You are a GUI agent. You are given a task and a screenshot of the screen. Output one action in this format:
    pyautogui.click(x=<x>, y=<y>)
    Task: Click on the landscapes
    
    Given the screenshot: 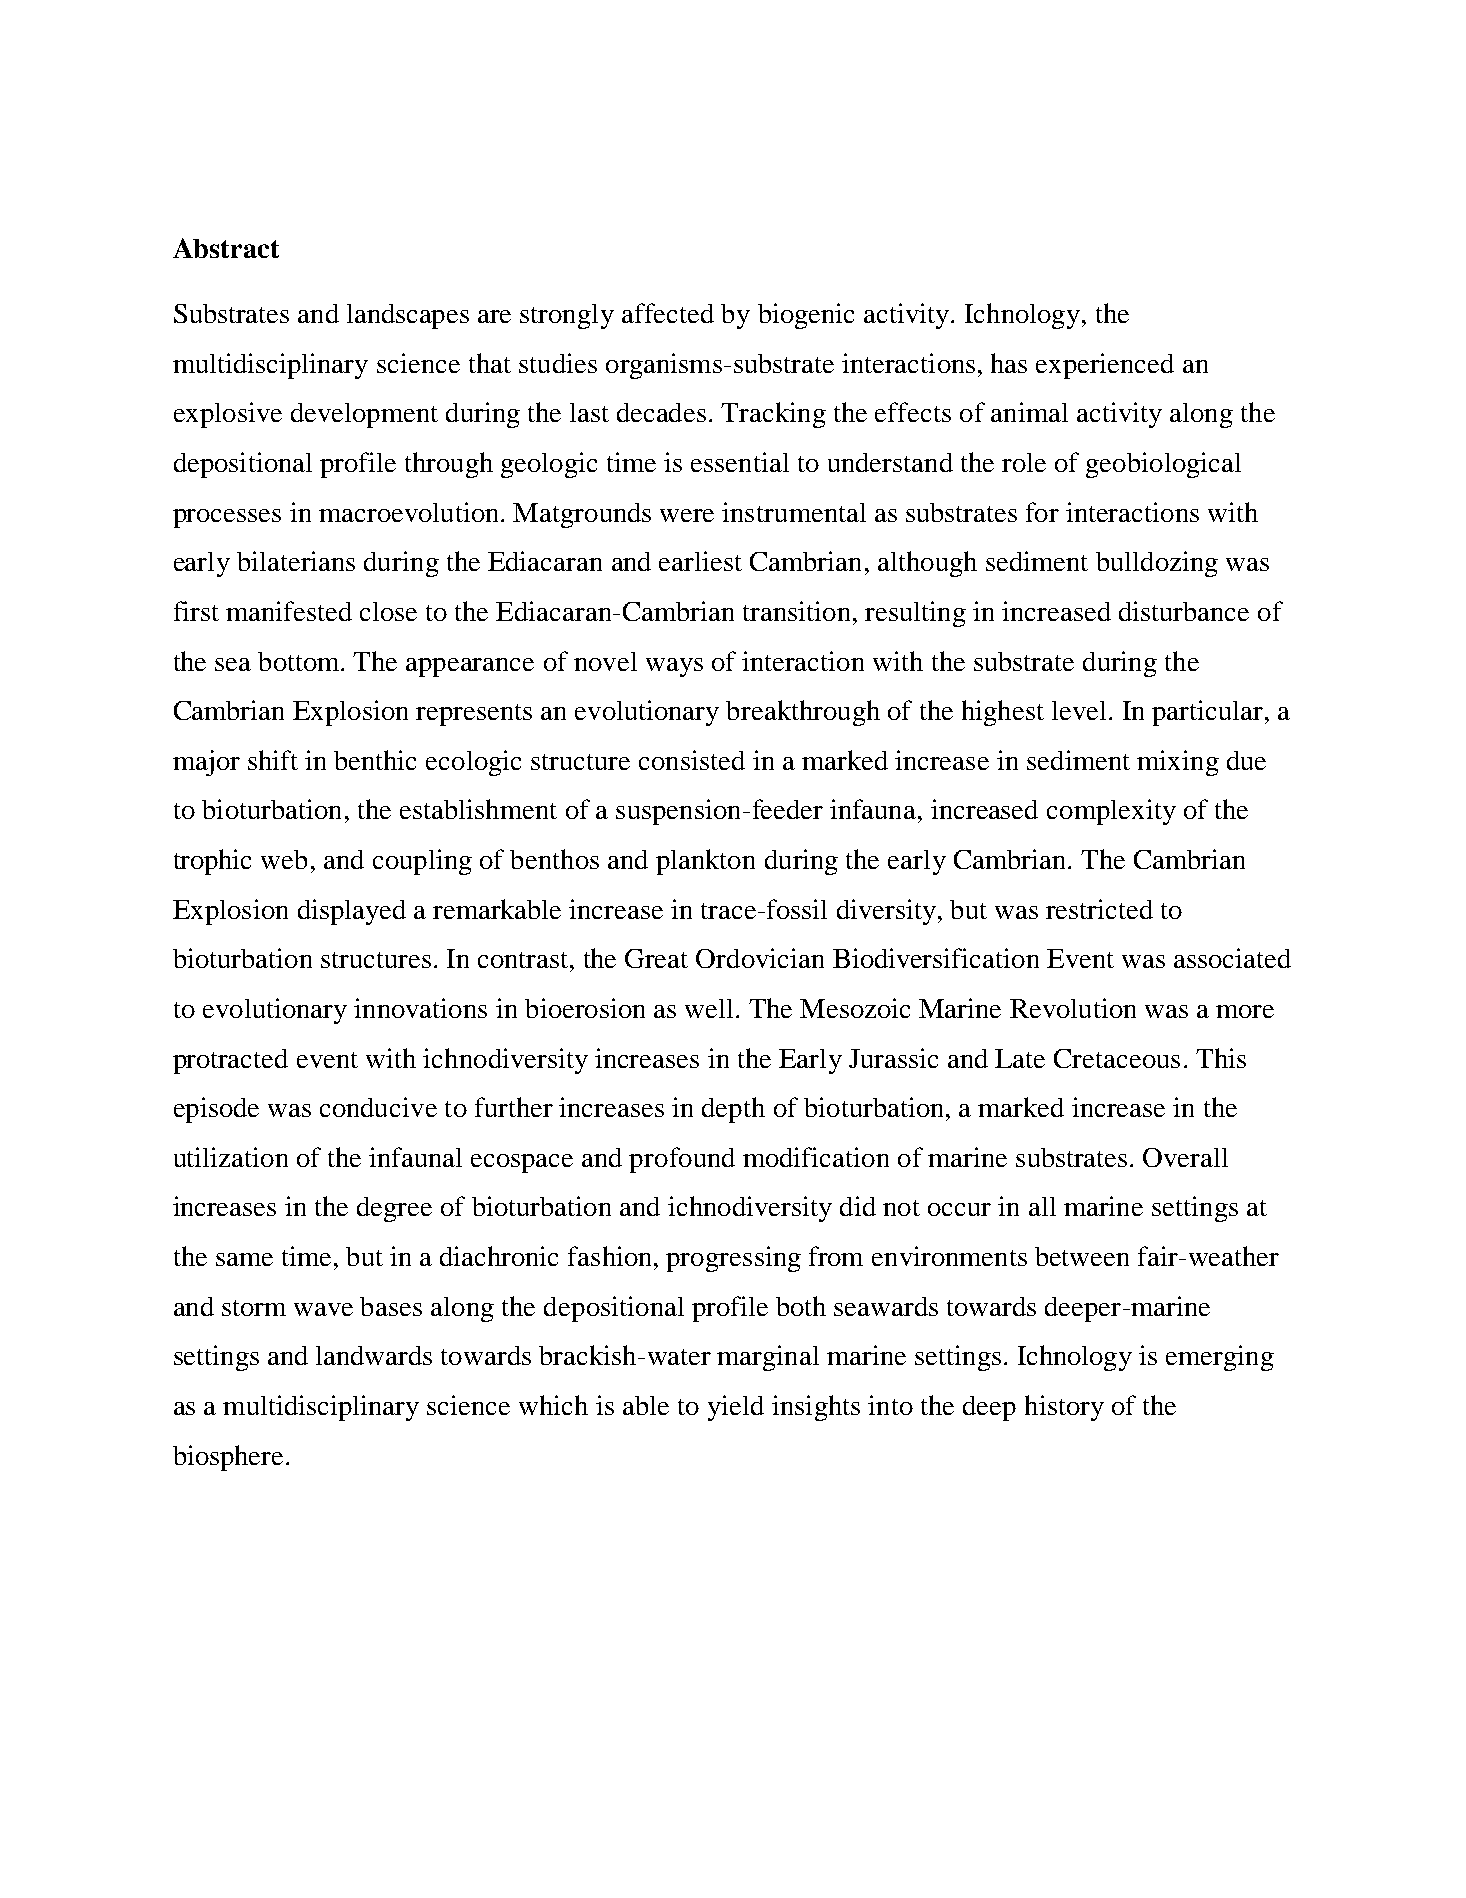 What is the action you would take?
    pyautogui.click(x=408, y=316)
